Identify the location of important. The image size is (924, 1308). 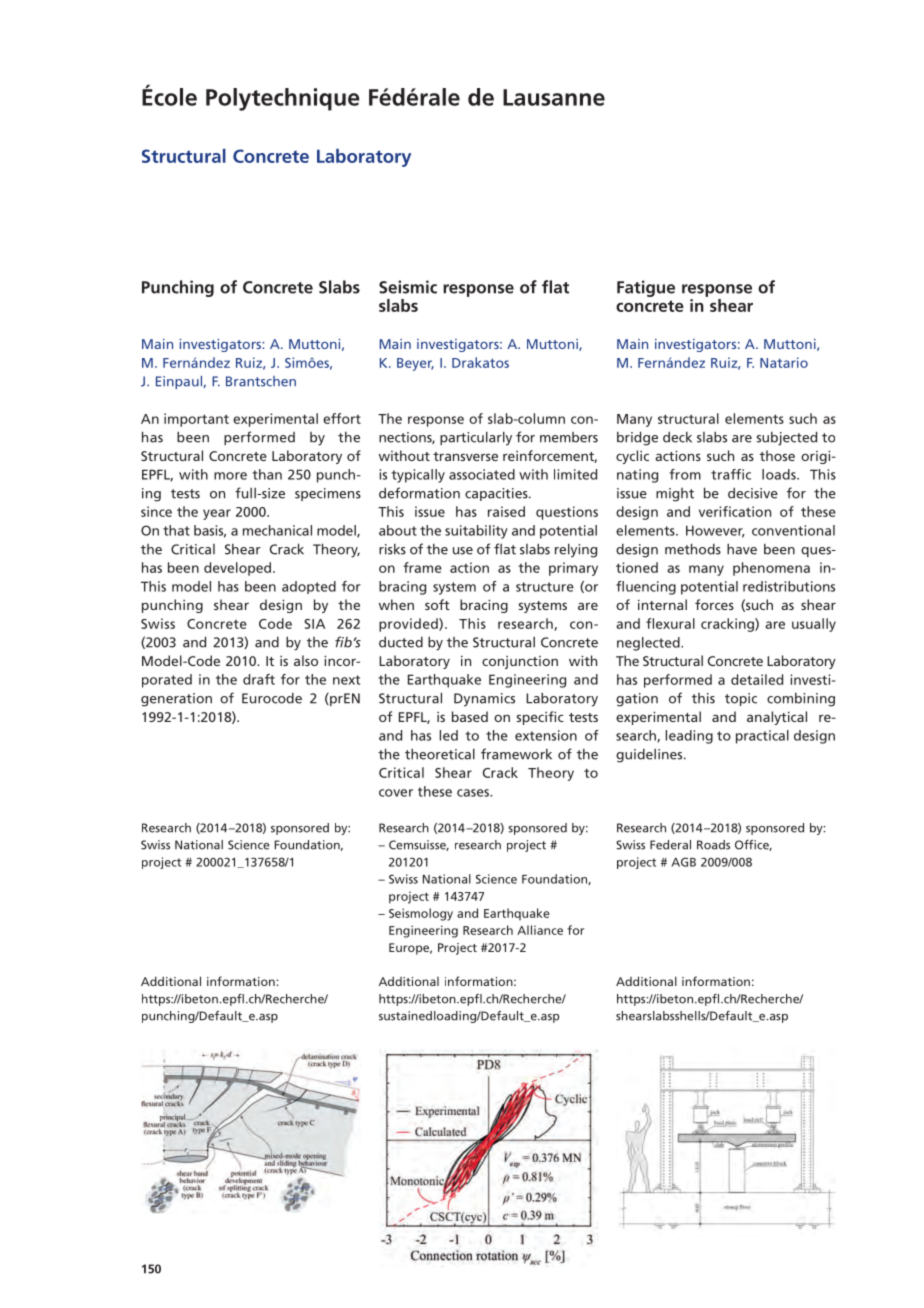
(196, 420).
